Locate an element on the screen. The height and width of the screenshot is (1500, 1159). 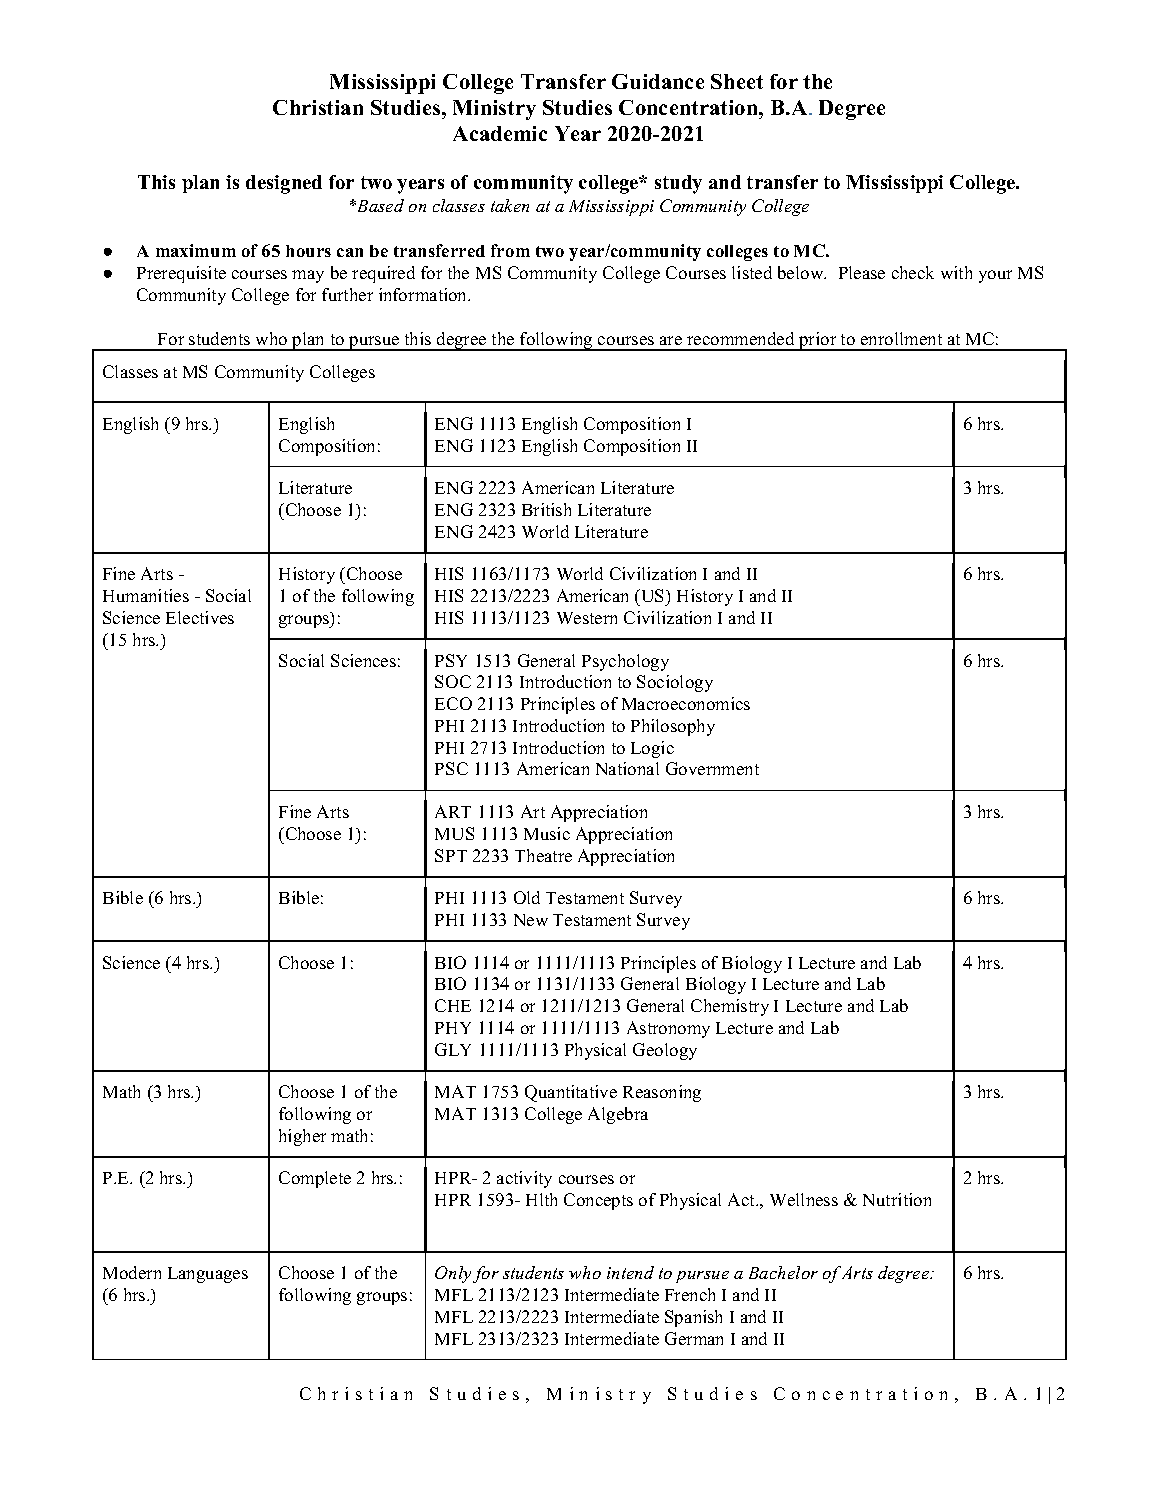
Chemistry is located at coordinates (730, 1007).
